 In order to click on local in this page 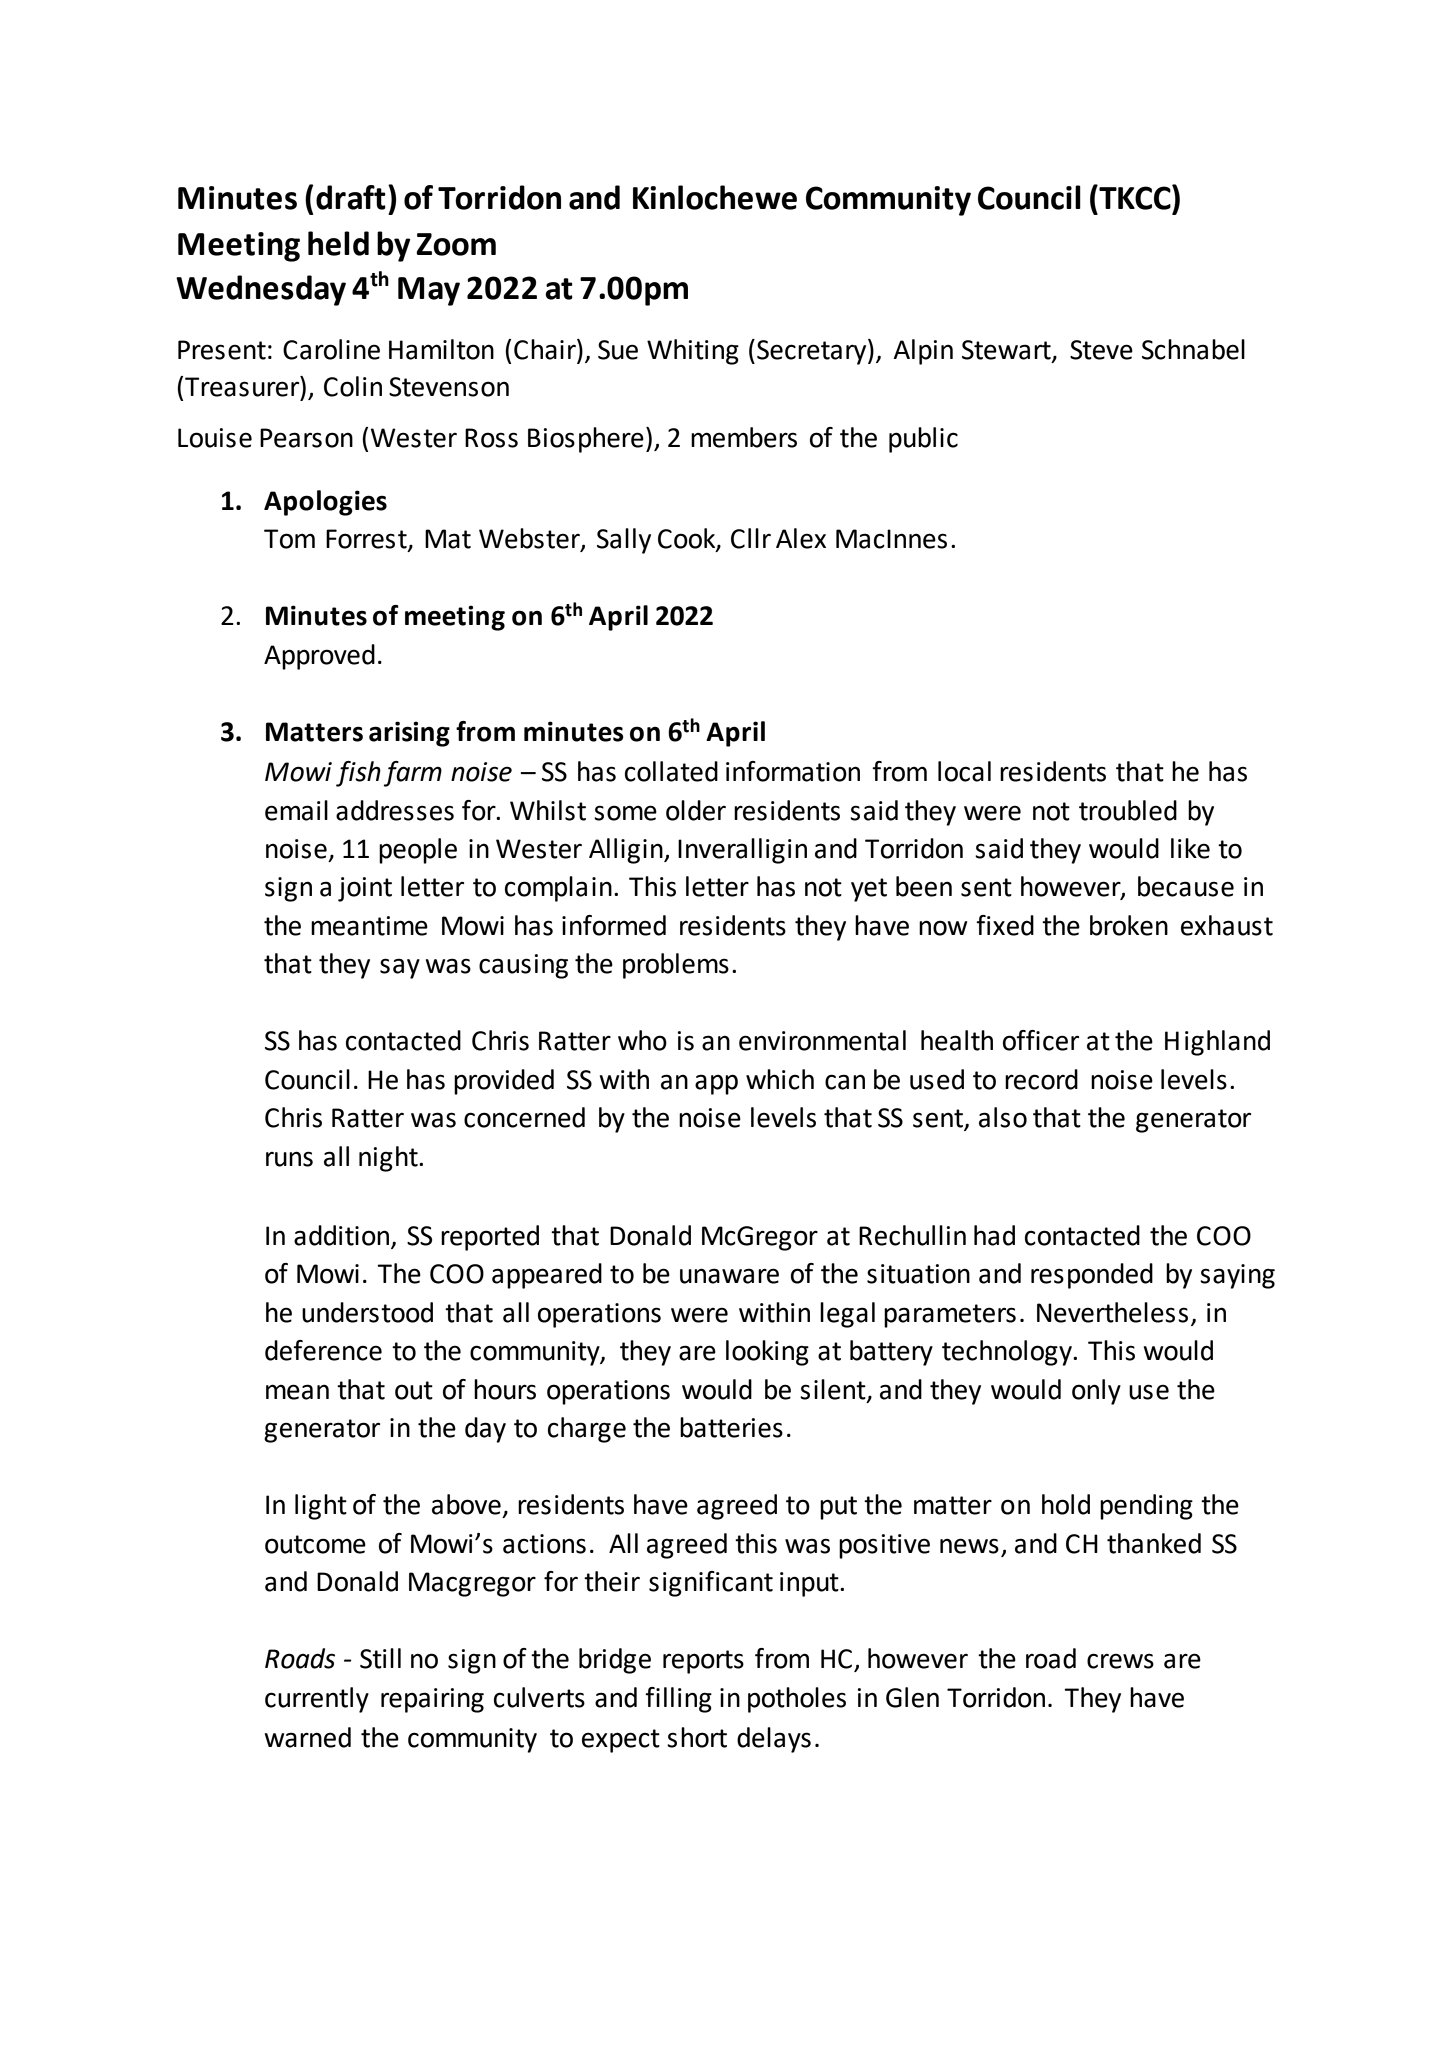, I will do `click(964, 771)`.
